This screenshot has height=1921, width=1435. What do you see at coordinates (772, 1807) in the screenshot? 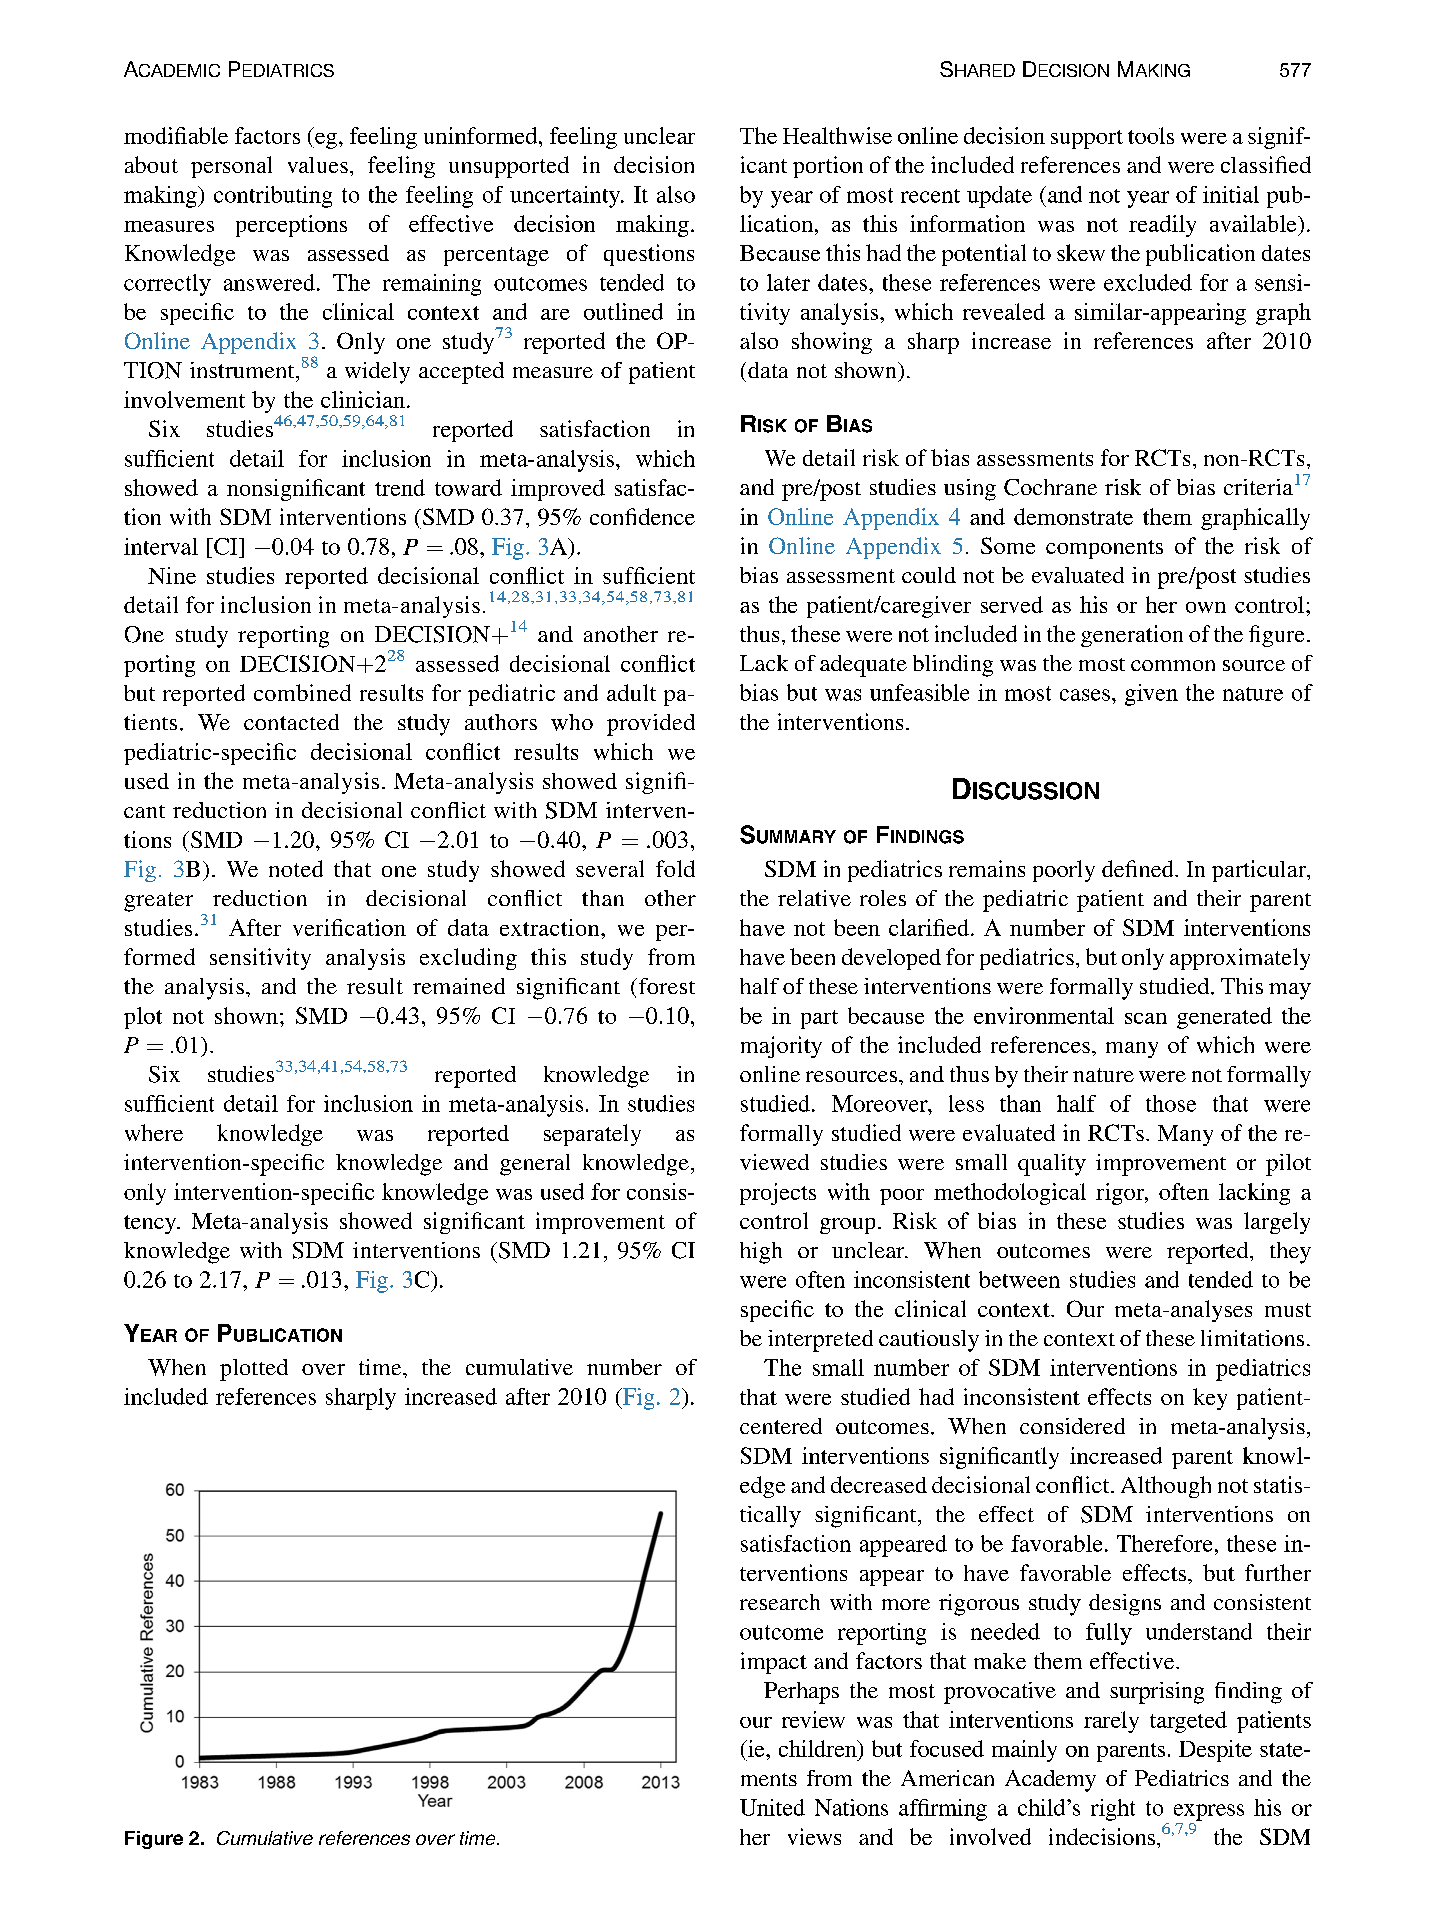
I see `United` at bounding box center [772, 1807].
